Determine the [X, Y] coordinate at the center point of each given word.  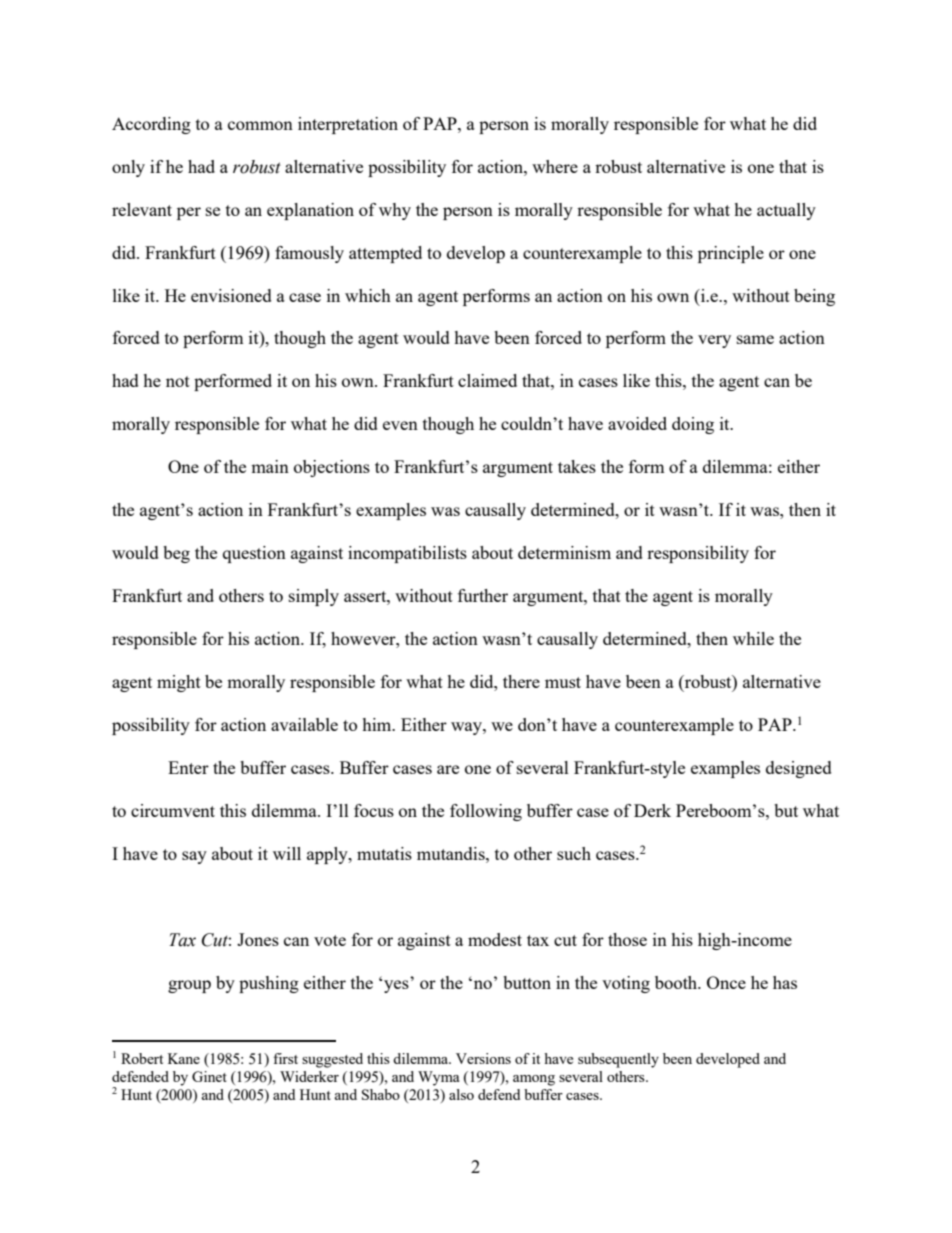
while [753, 638]
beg [176, 554]
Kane [184, 1058]
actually [786, 211]
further [483, 595]
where [555, 166]
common [260, 125]
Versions [483, 1058]
